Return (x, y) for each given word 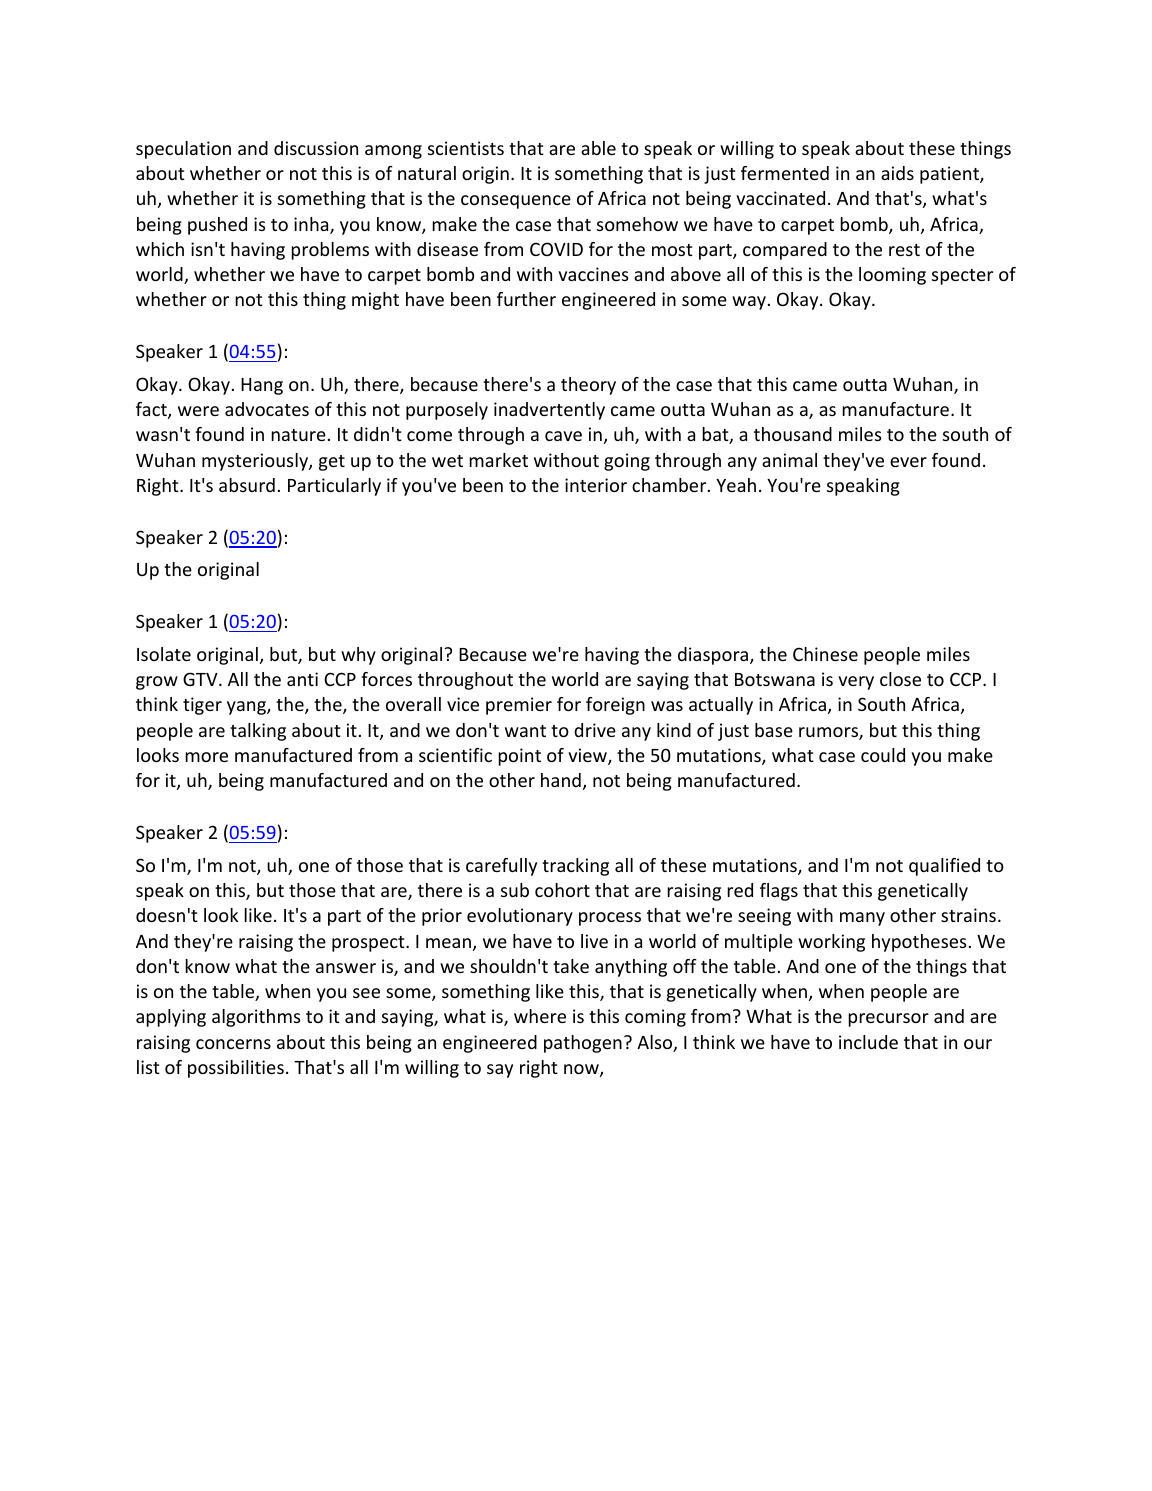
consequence (516, 202)
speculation (183, 150)
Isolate (164, 654)
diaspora (714, 656)
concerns (233, 1044)
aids (897, 173)
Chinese (825, 654)
